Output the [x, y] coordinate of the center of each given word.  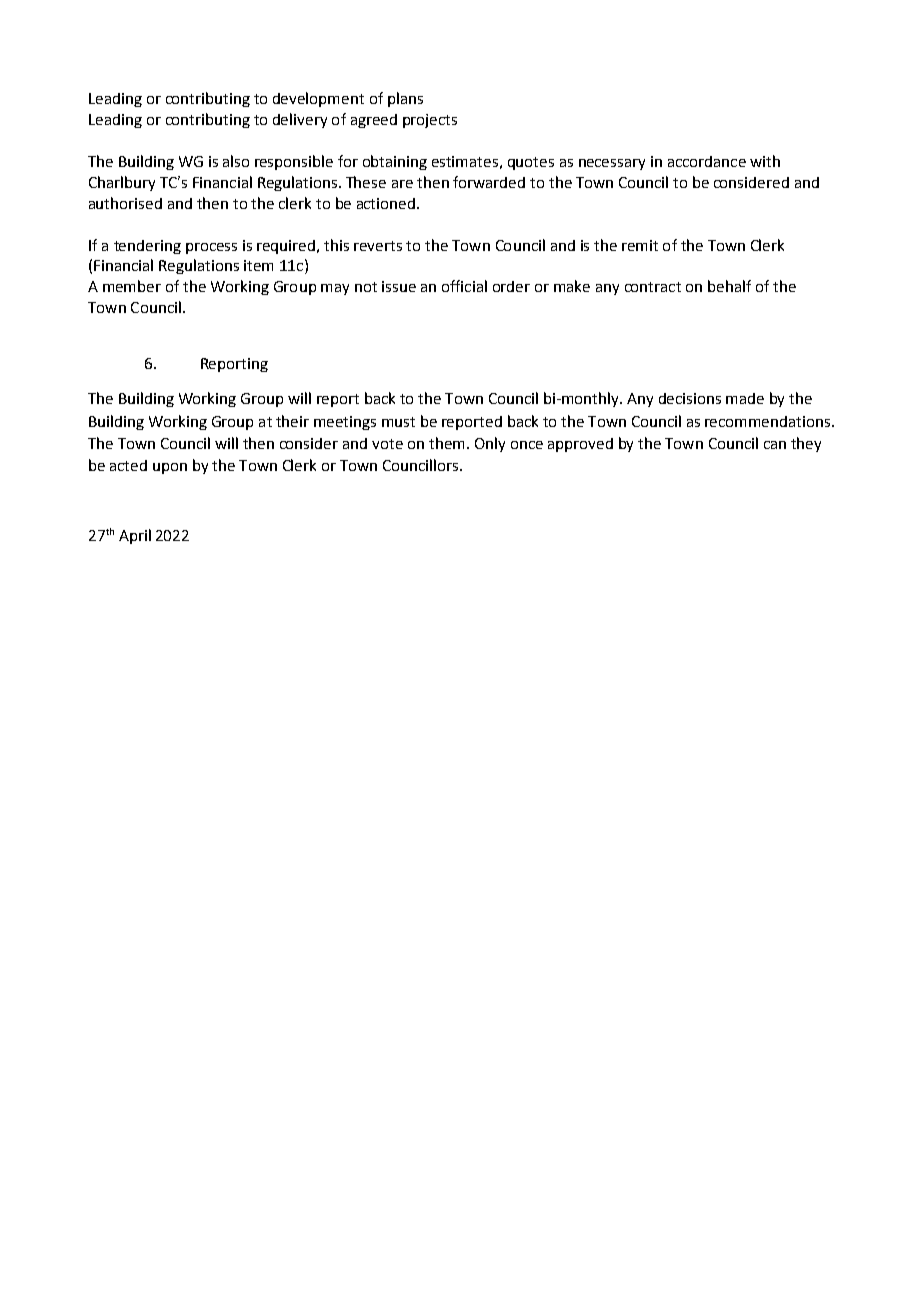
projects [430, 121]
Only [490, 444]
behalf [729, 286]
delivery [300, 120]
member [132, 286]
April [135, 536]
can [775, 445]
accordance [707, 161]
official [464, 286]
